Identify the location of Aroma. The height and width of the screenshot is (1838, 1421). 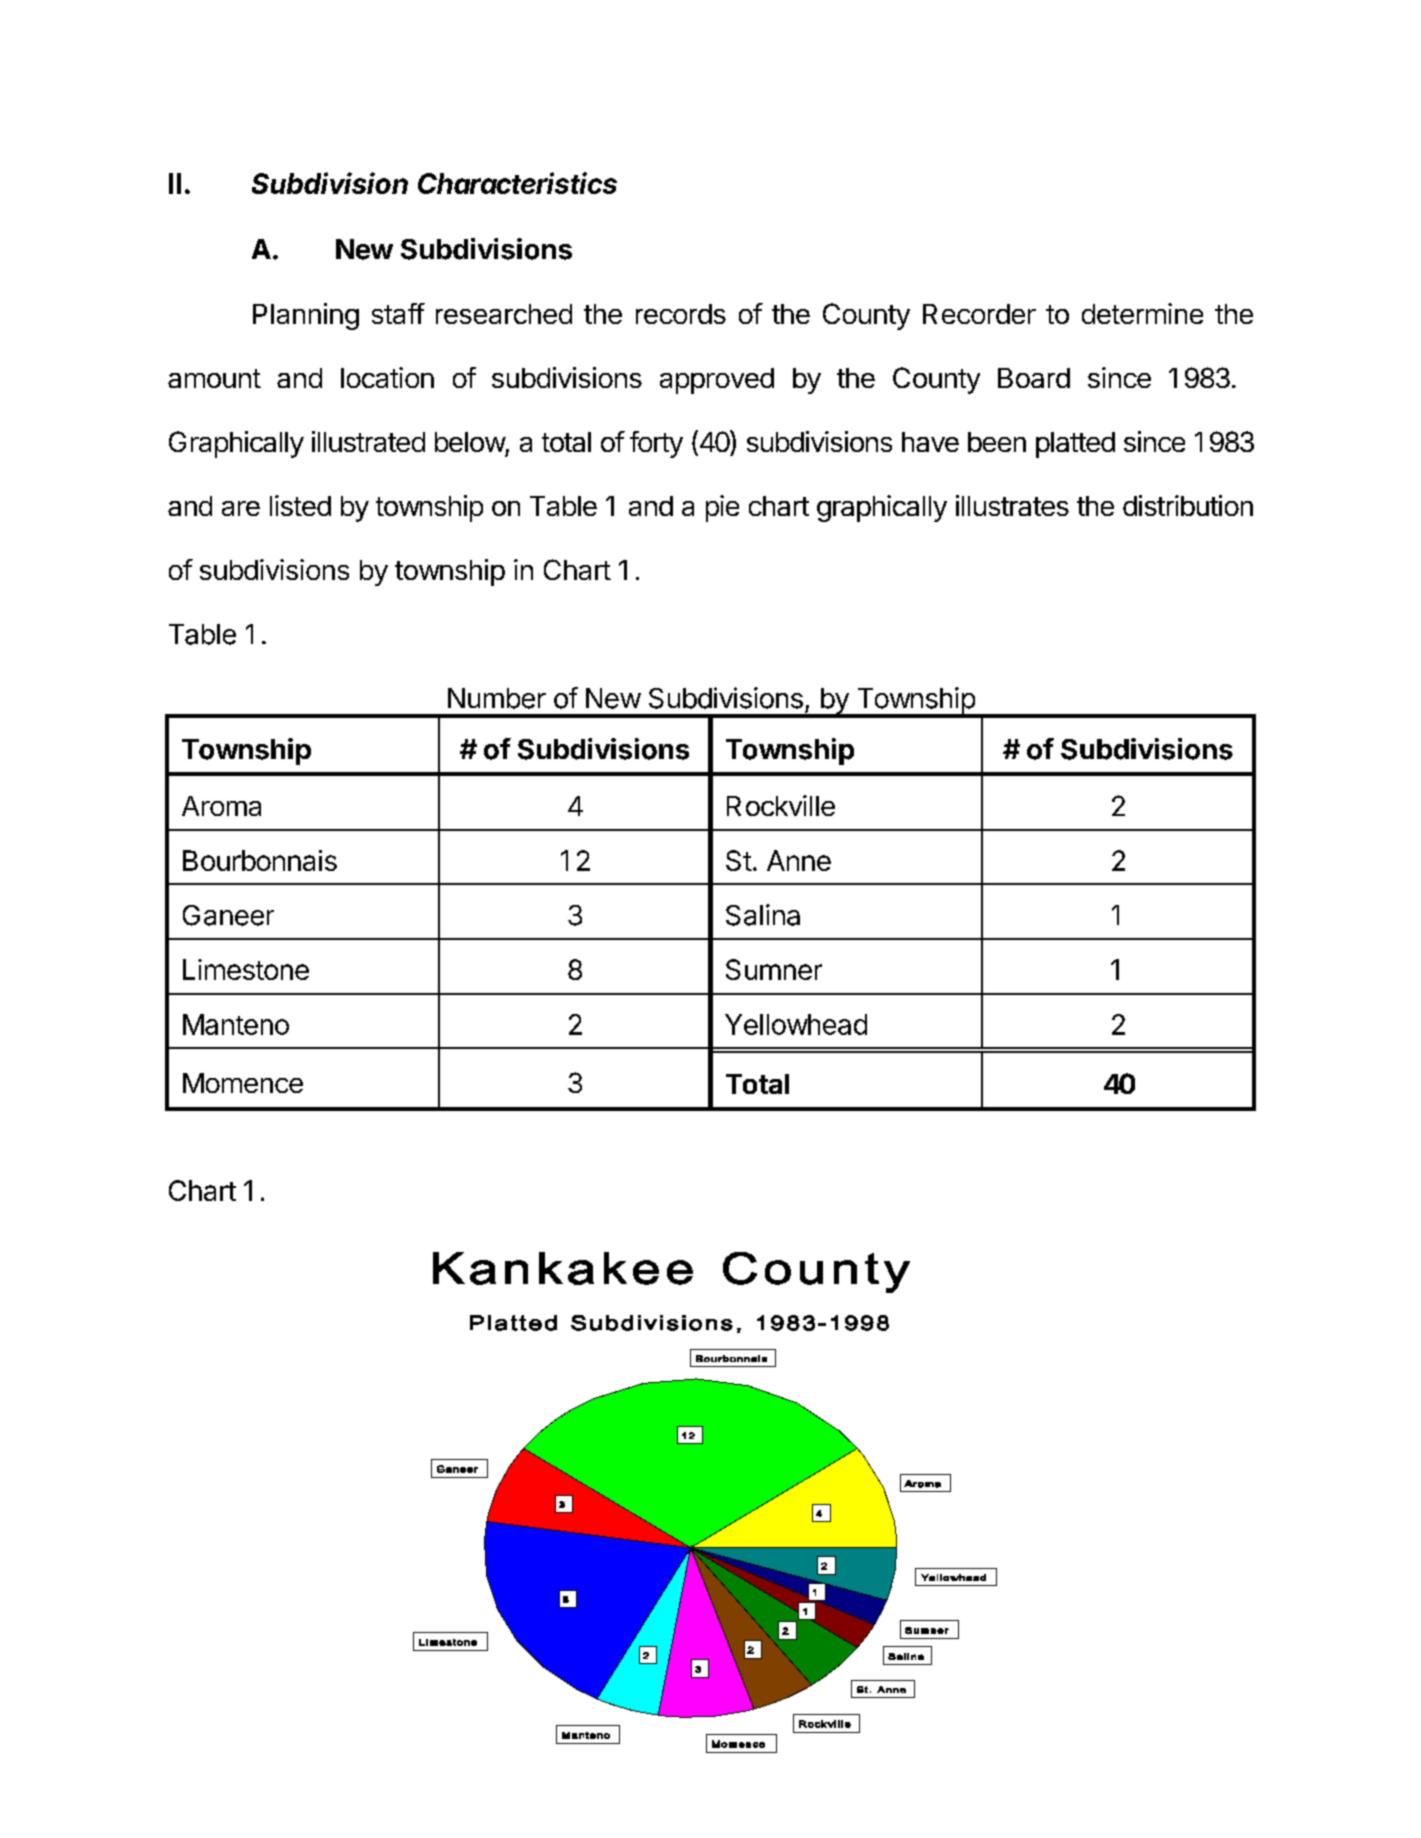
(221, 806).
